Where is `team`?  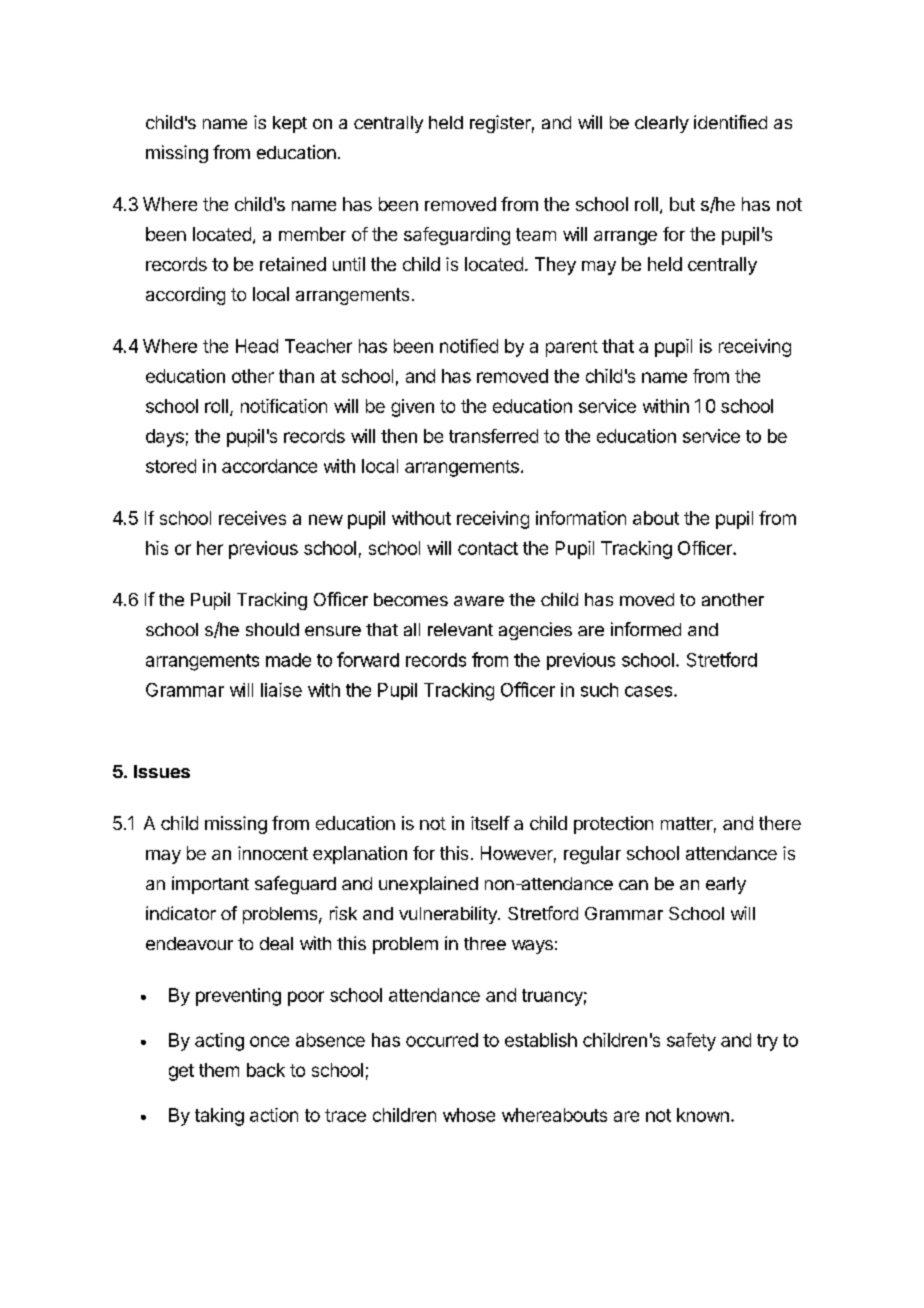
team is located at coordinates (536, 234).
